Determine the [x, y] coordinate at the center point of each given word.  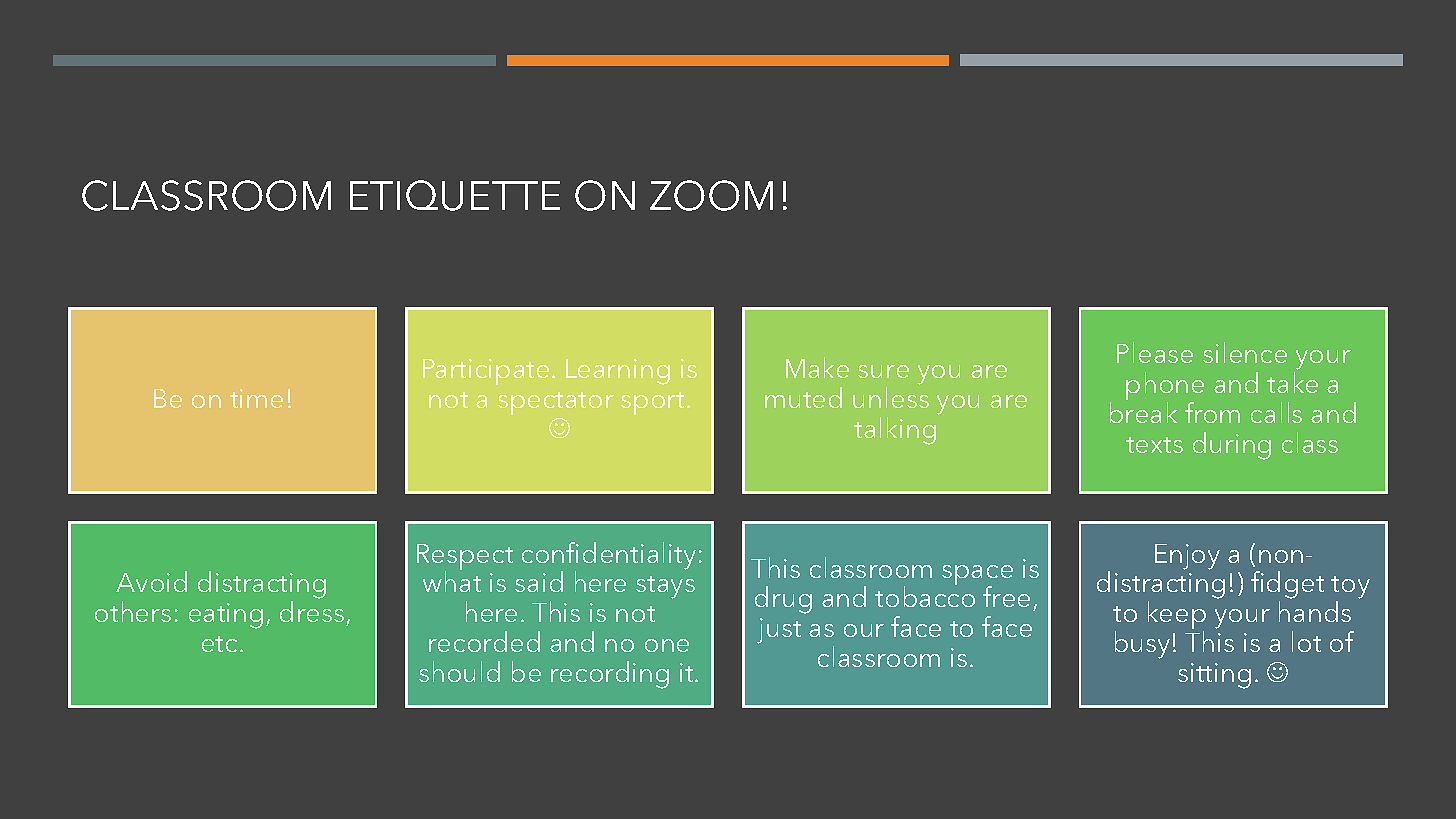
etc [219, 644]
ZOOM [711, 195]
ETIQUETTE [455, 195]
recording [610, 675]
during [1232, 446]
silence [1245, 352]
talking [895, 431]
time [256, 398]
